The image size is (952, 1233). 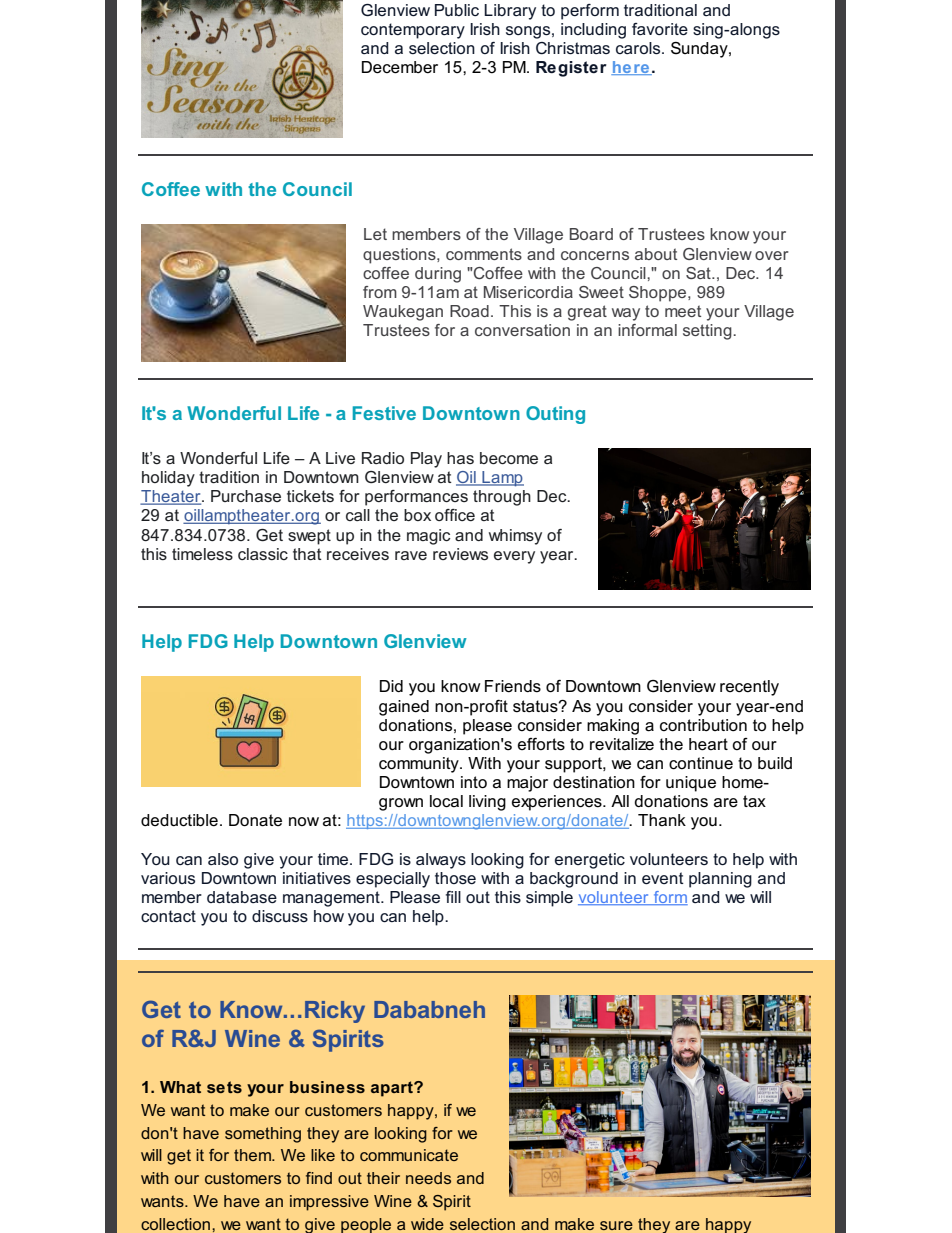 What do you see at coordinates (400, 67) in the page?
I see `December` at bounding box center [400, 67].
